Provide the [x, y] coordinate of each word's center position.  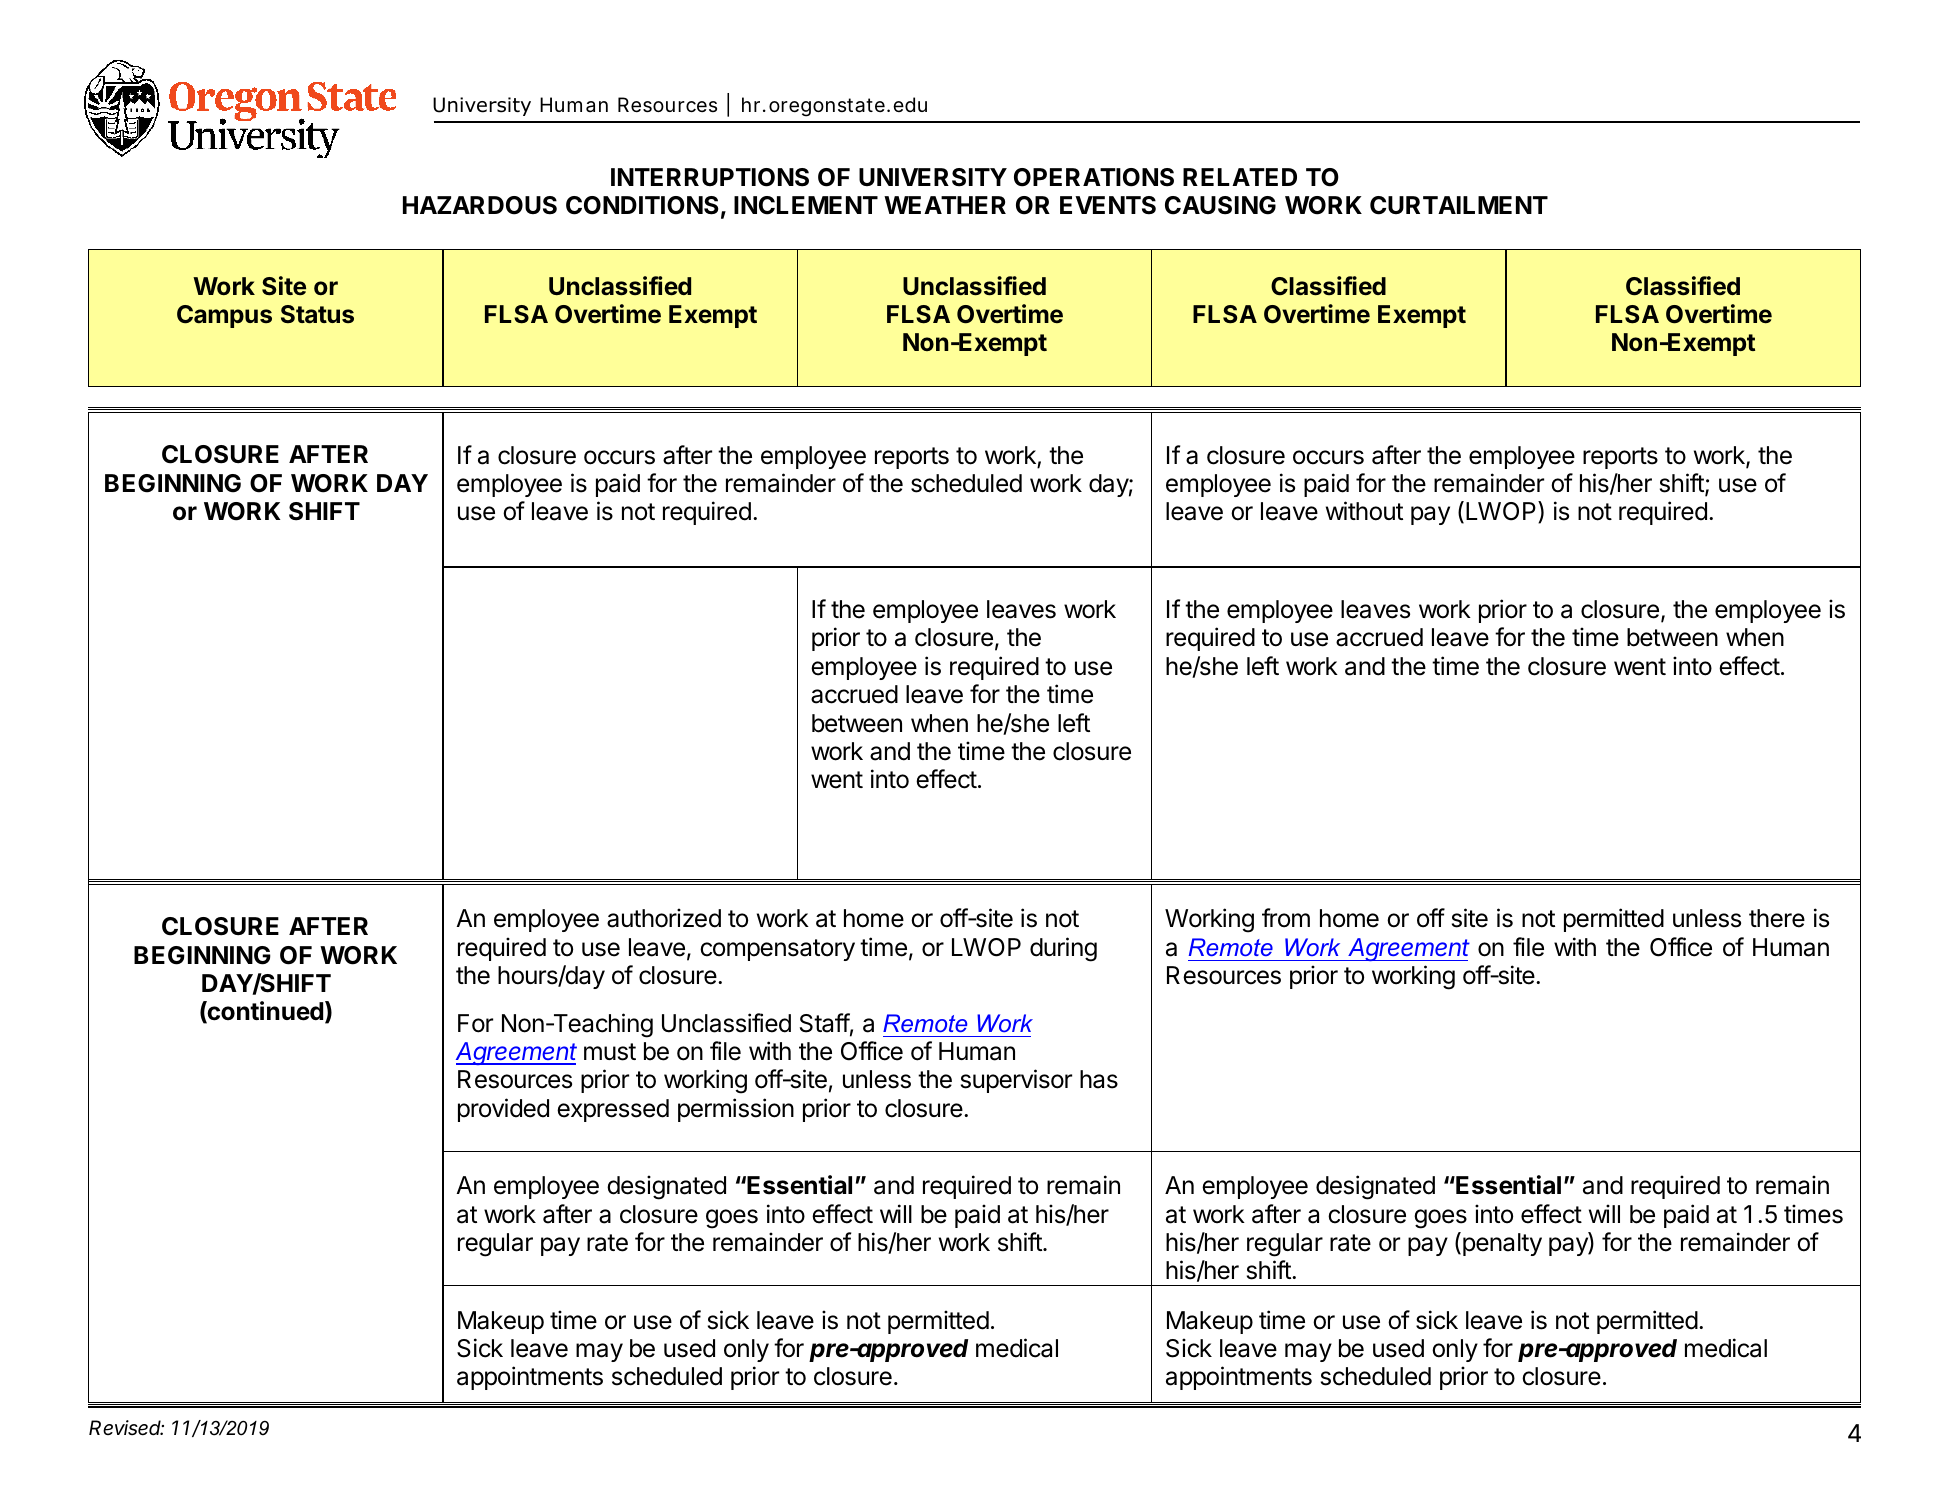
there [1777, 918]
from [1286, 918]
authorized [664, 918]
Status [317, 314]
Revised [126, 1428]
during [1063, 949]
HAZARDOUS [480, 205]
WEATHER [945, 205]
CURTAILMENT [1459, 205]
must [610, 1052]
